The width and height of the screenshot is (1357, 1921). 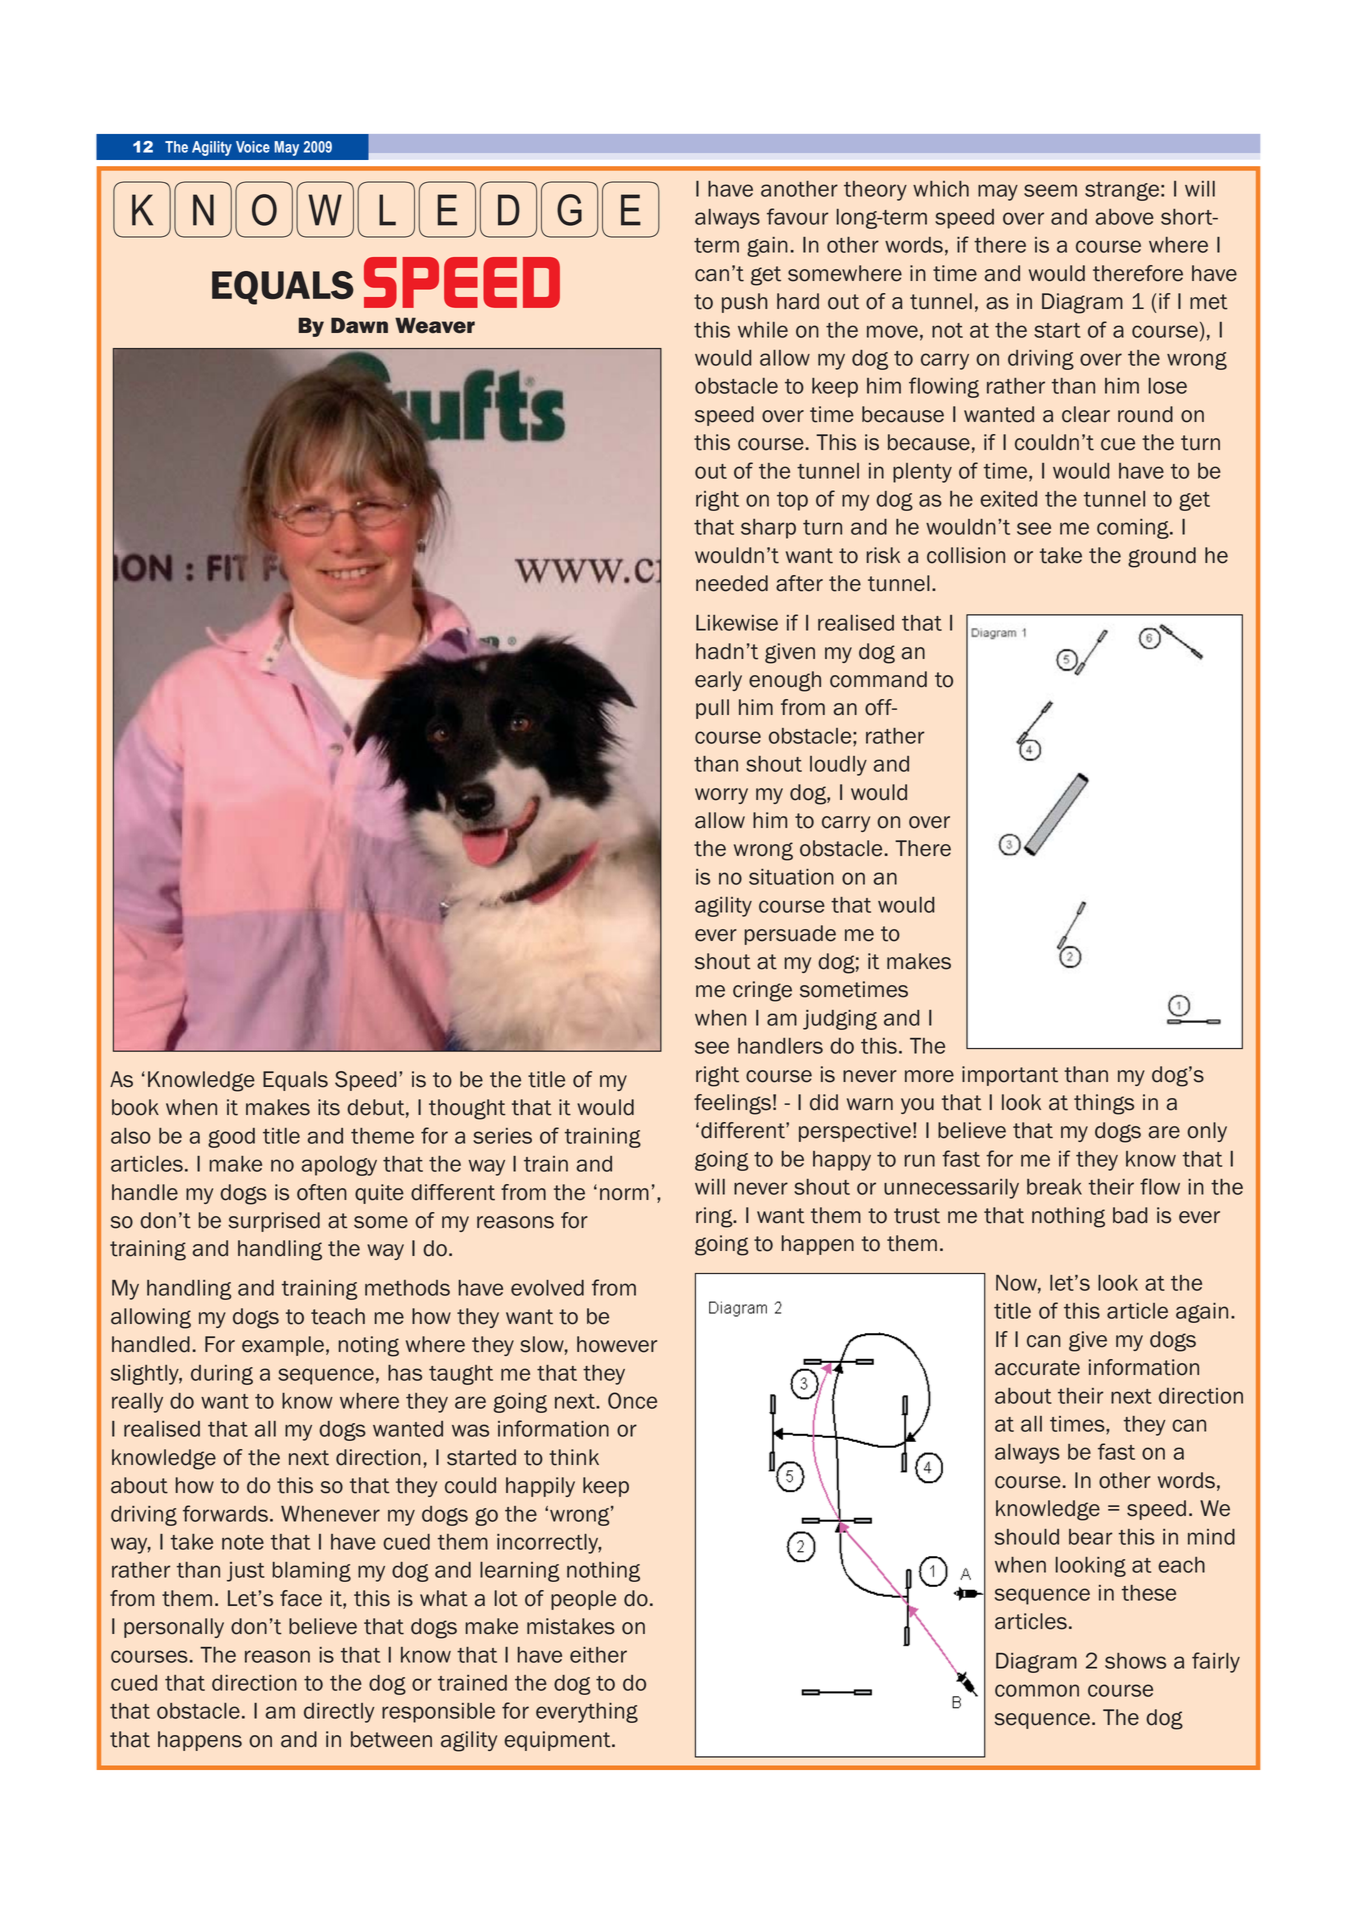 I want to click on seem, so click(x=1050, y=190).
